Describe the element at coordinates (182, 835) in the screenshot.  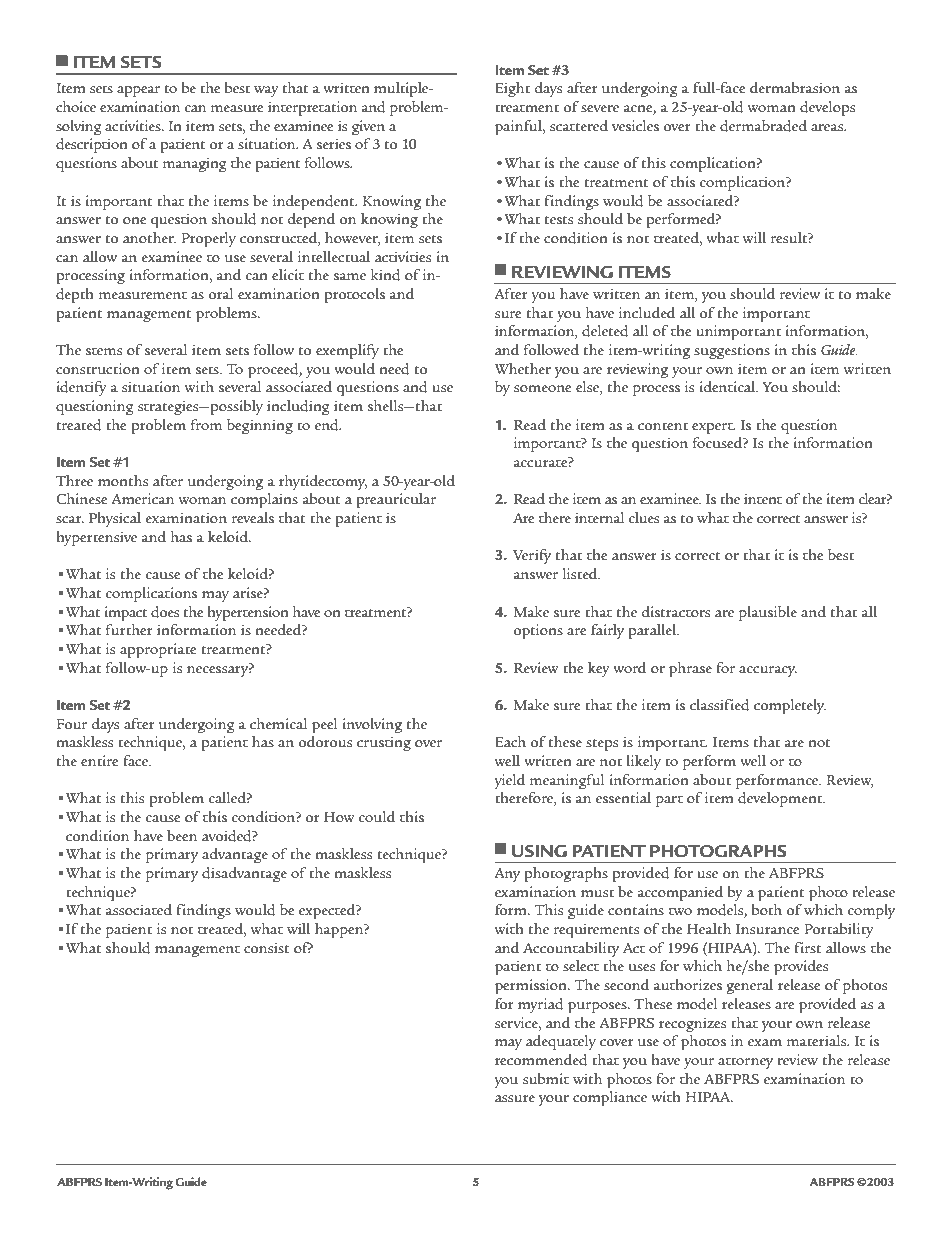
I see `been` at that location.
